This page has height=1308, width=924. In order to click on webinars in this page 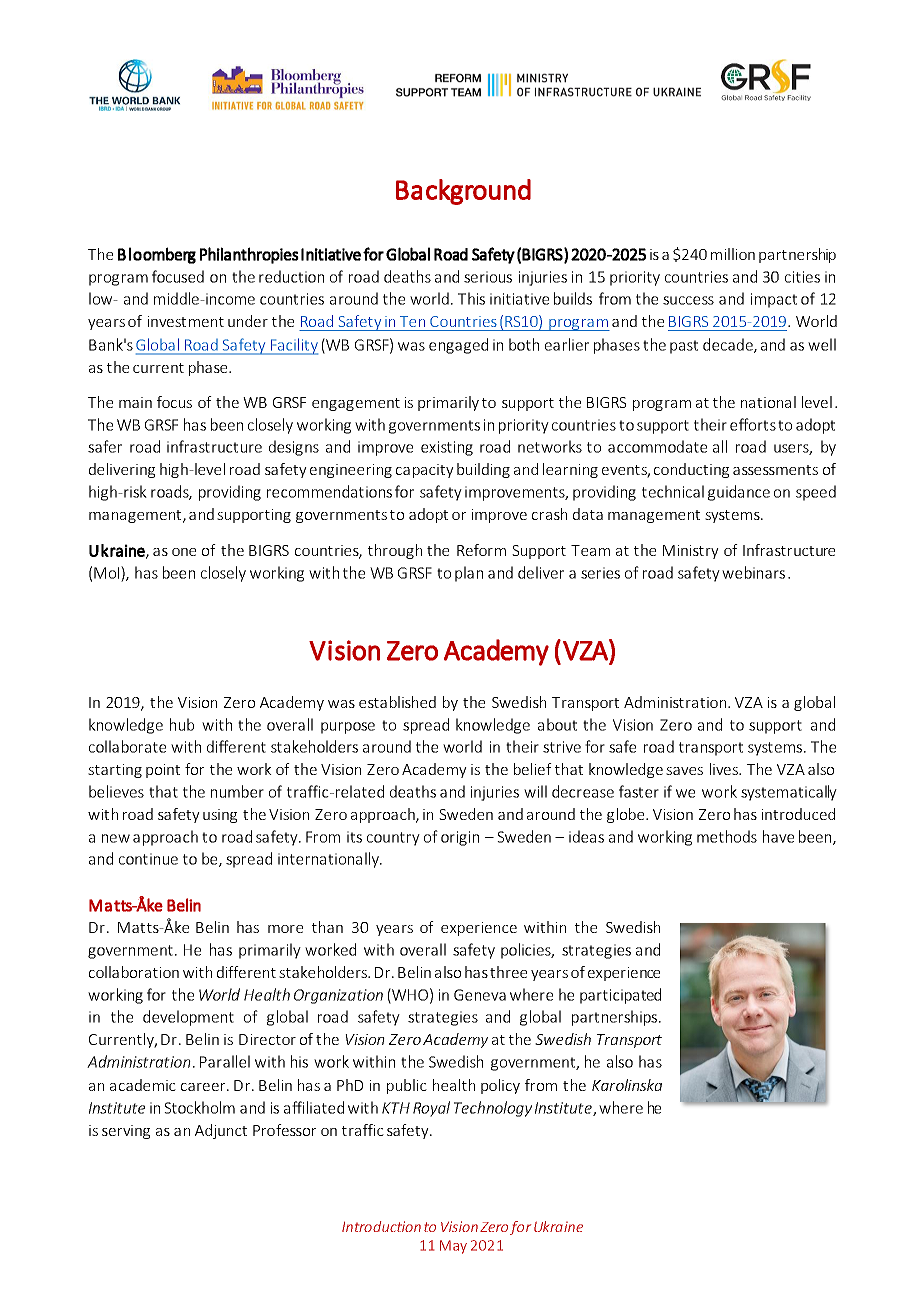, I will do `click(753, 572)`.
